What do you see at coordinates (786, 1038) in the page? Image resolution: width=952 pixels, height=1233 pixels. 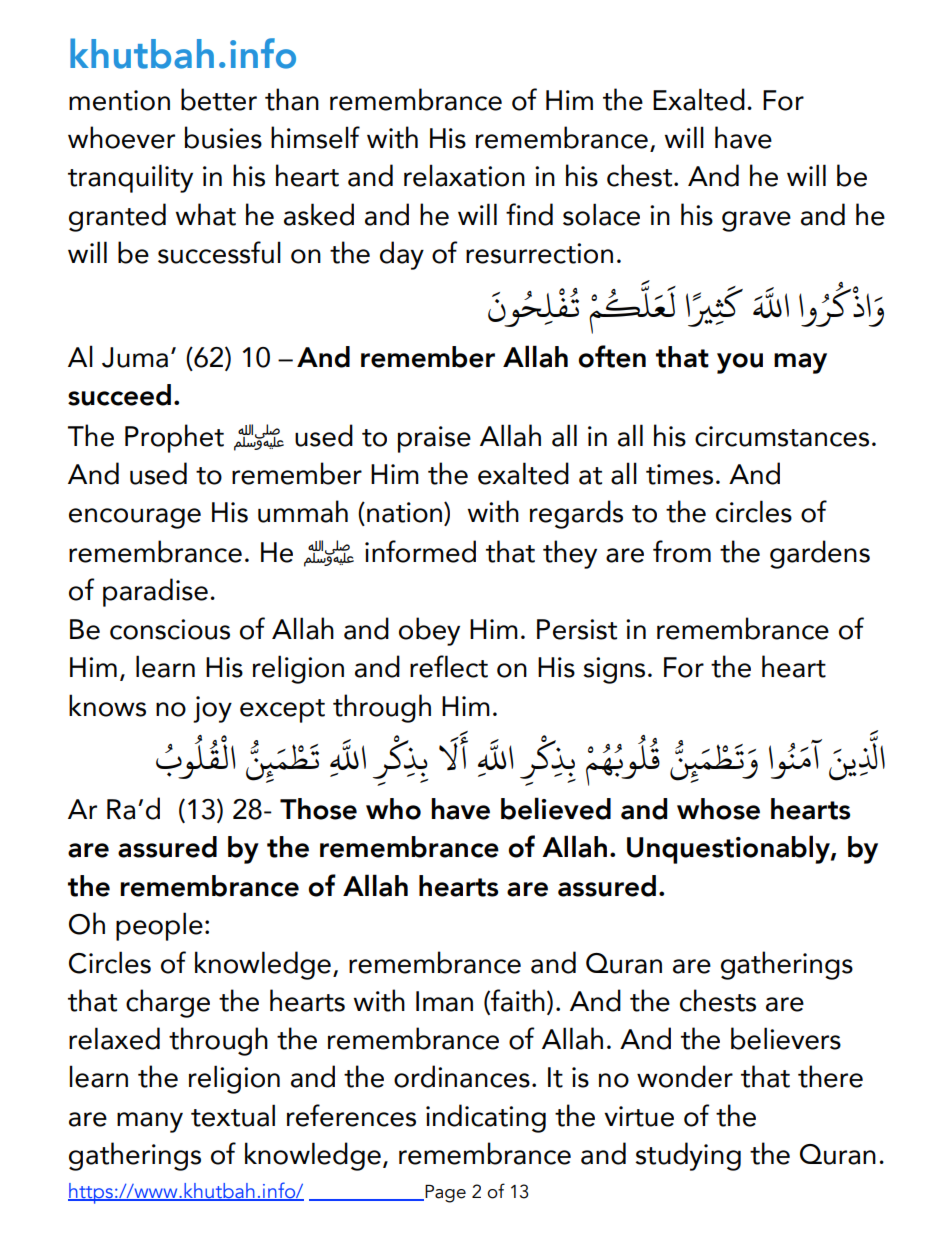 I see `believers` at bounding box center [786, 1038].
